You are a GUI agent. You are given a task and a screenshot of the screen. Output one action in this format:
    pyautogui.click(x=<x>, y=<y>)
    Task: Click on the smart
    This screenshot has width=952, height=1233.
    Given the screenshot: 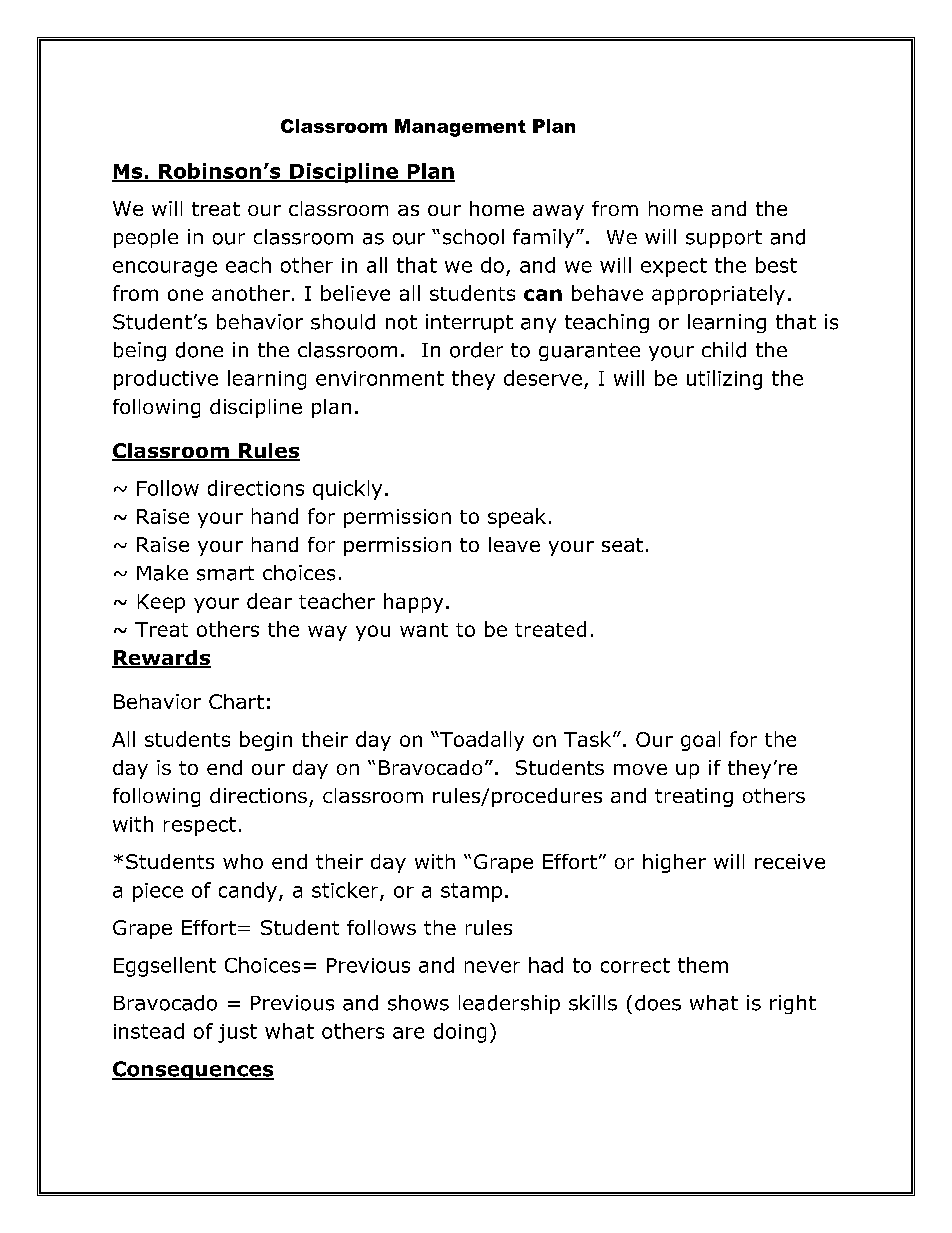 What is the action you would take?
    pyautogui.click(x=225, y=573)
